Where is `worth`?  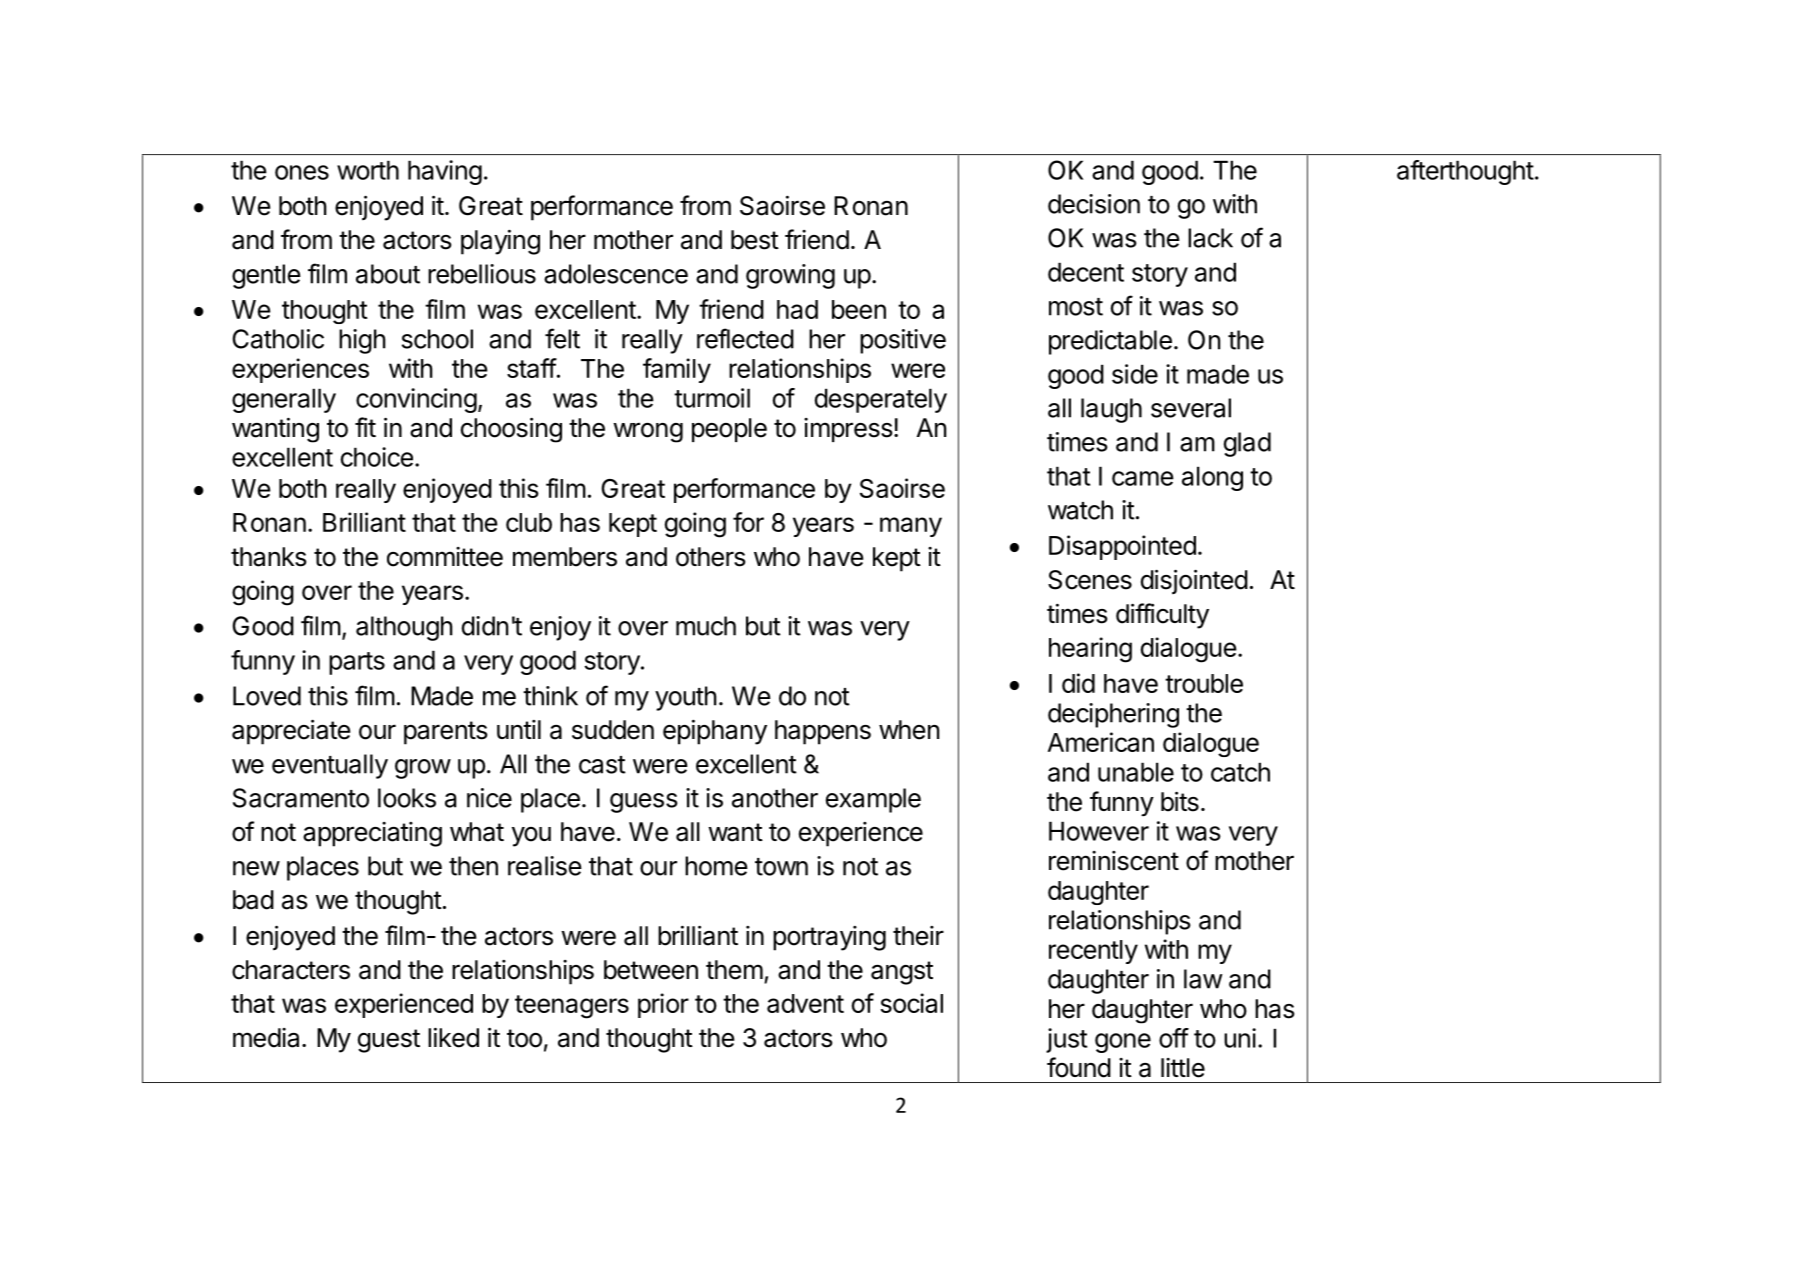
worth is located at coordinates (368, 170).
